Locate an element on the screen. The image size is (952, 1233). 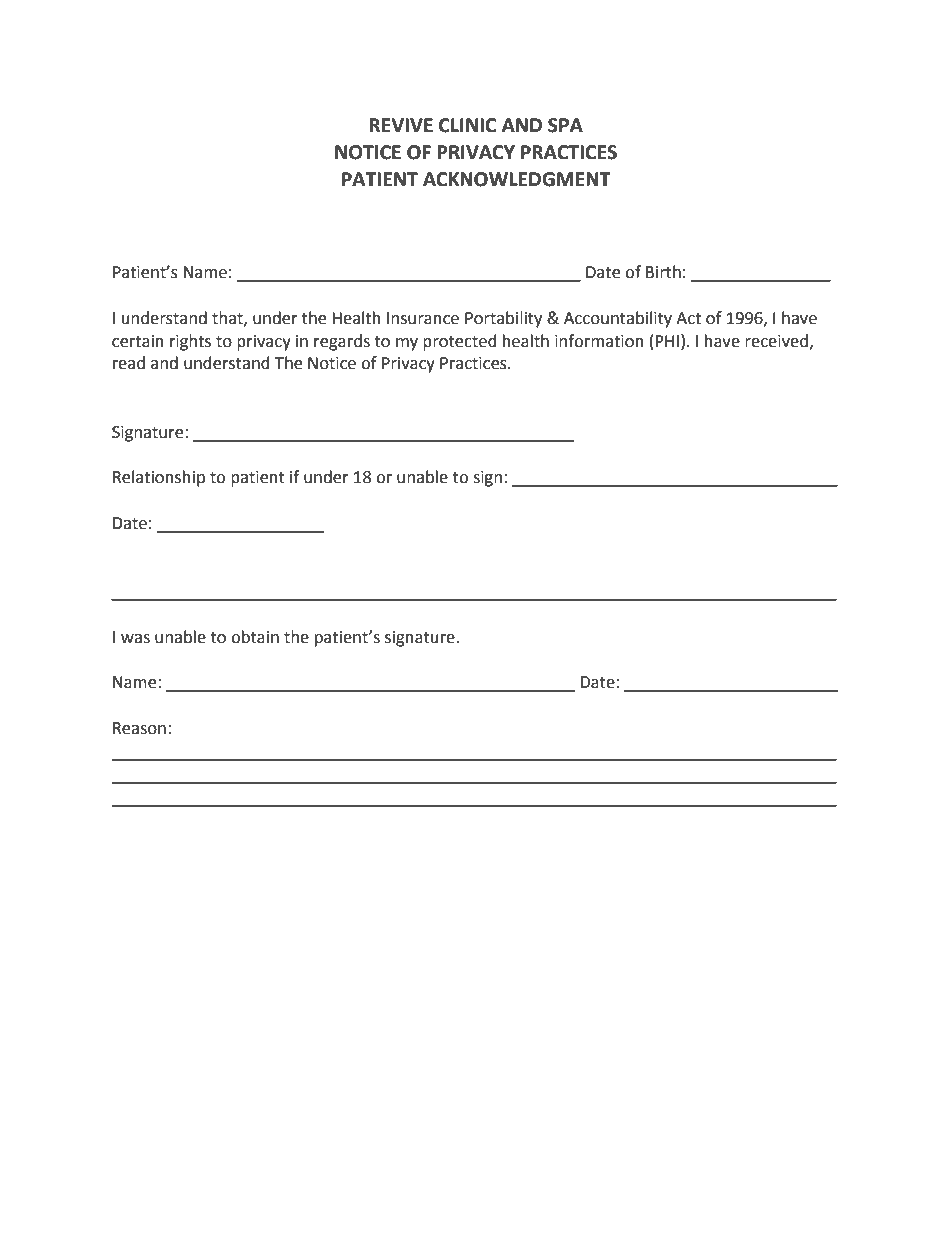
obtain is located at coordinates (255, 637).
